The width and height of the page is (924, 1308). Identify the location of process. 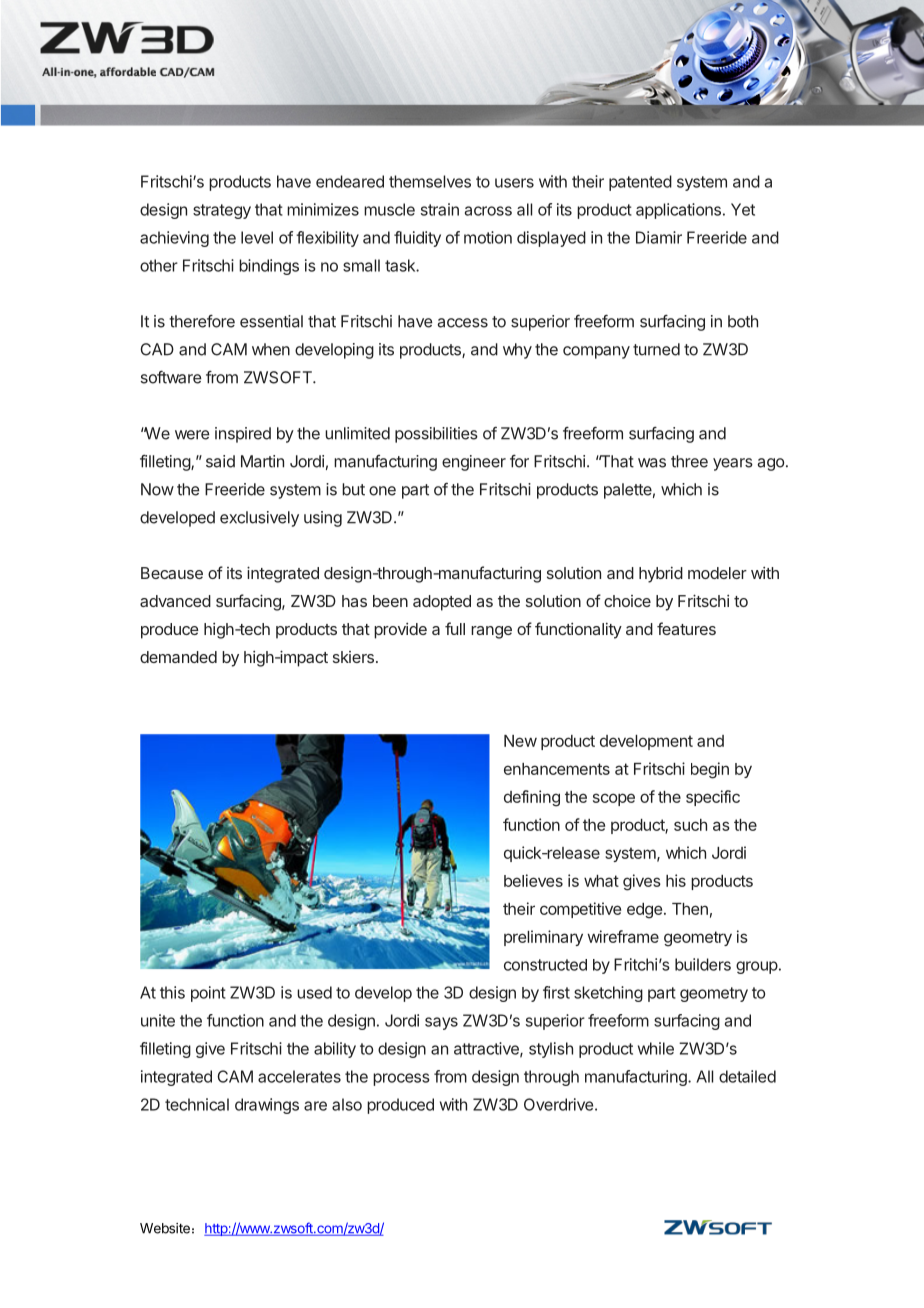
(401, 1079).
